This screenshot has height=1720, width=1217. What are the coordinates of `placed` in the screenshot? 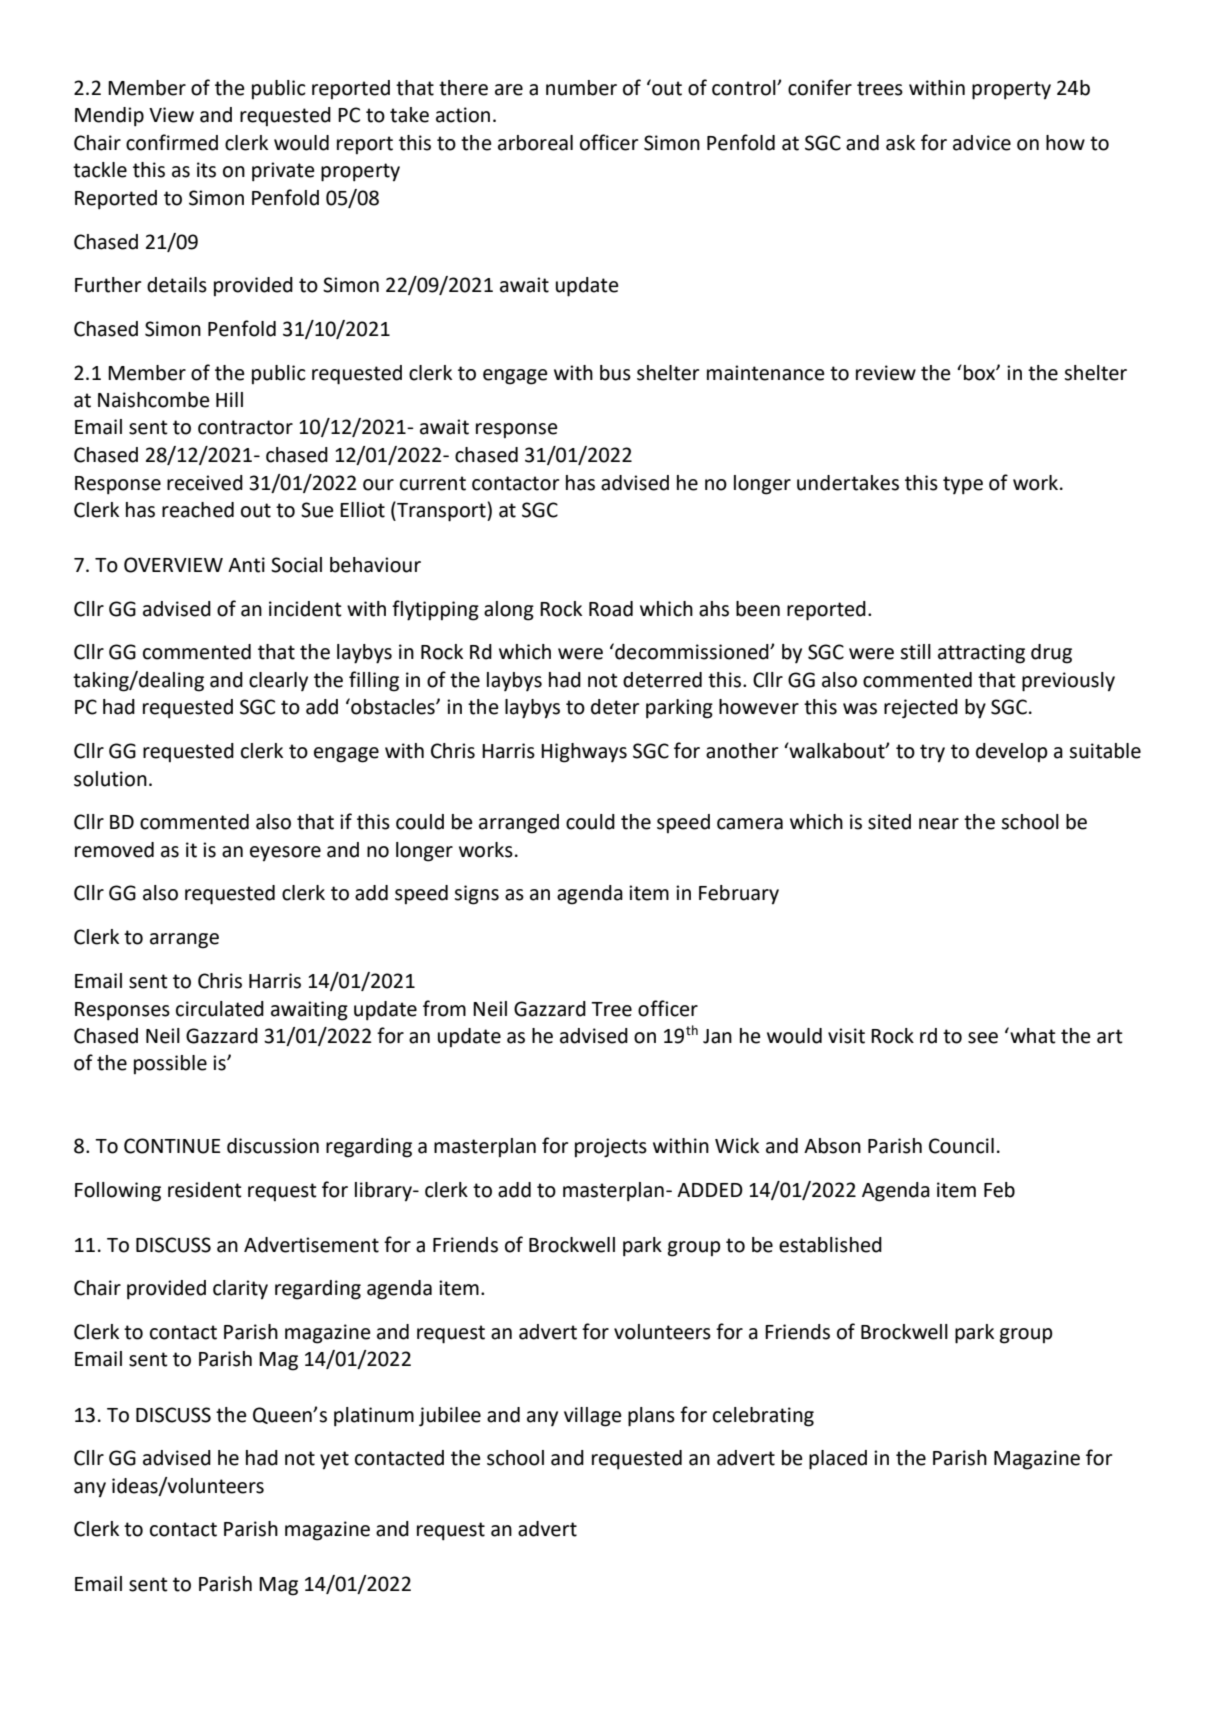 It's located at (838, 1460).
